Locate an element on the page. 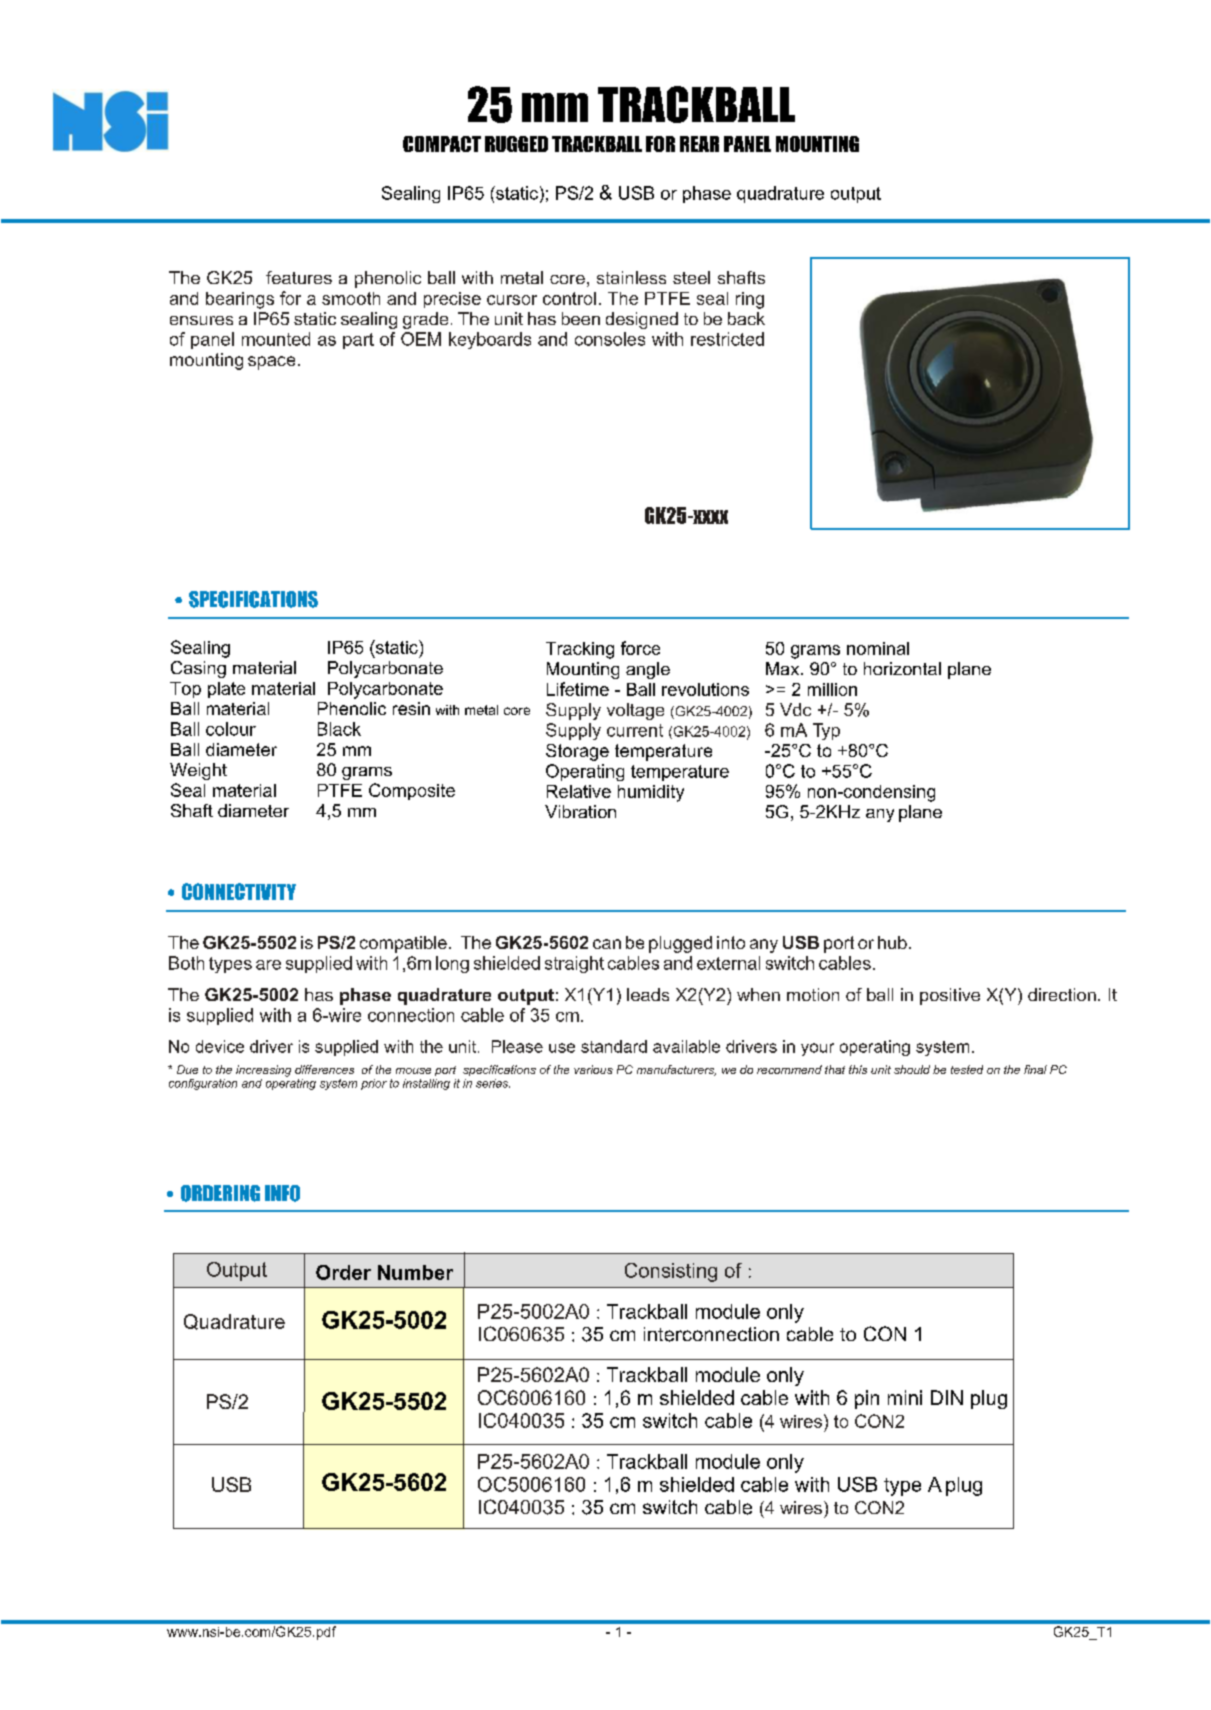  horizontal is located at coordinates (902, 668).
